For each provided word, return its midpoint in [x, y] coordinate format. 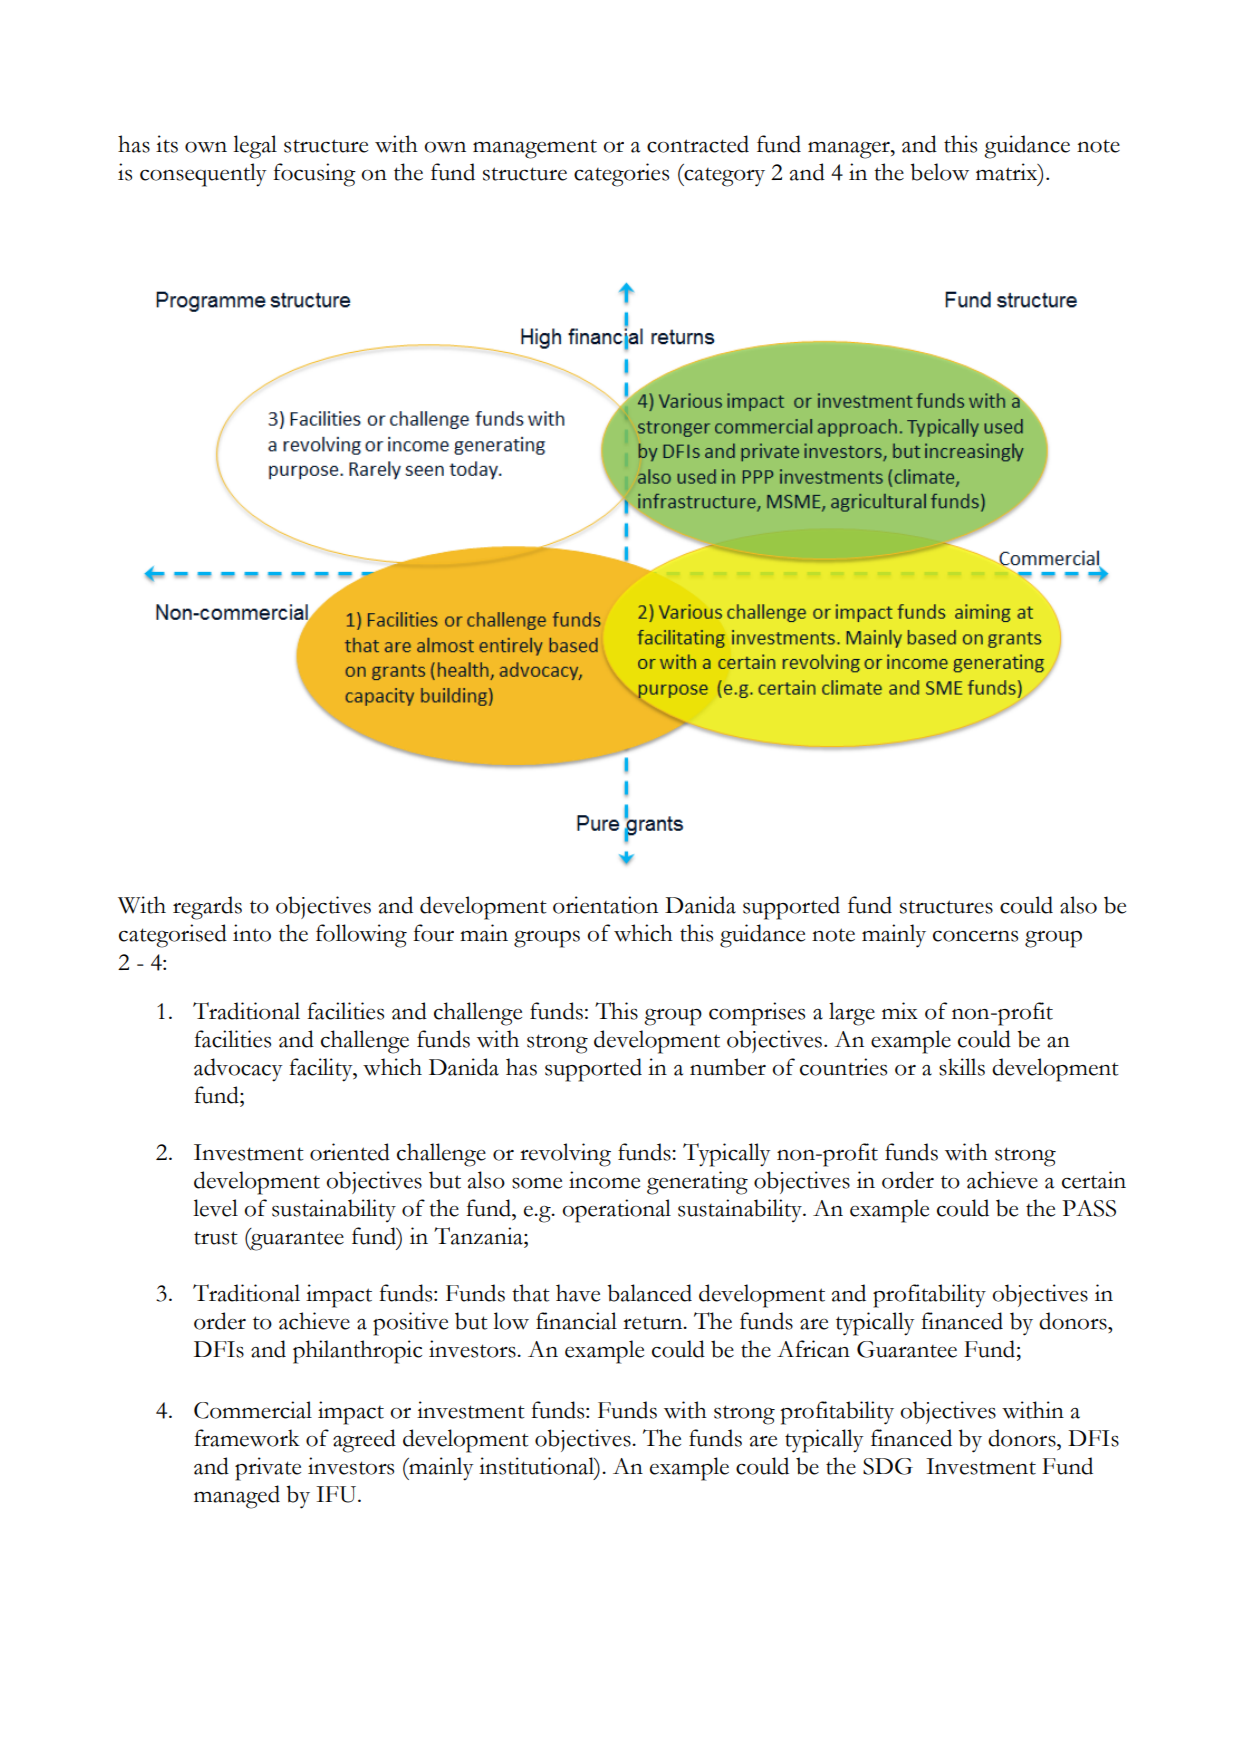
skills [962, 1067]
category [723, 177]
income [604, 1180]
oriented [350, 1152]
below [939, 172]
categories [621, 175]
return [654, 1323]
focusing [314, 175]
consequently [203, 175]
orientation [605, 905]
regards [207, 908]
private [268, 1469]
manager [850, 150]
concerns [975, 936]
